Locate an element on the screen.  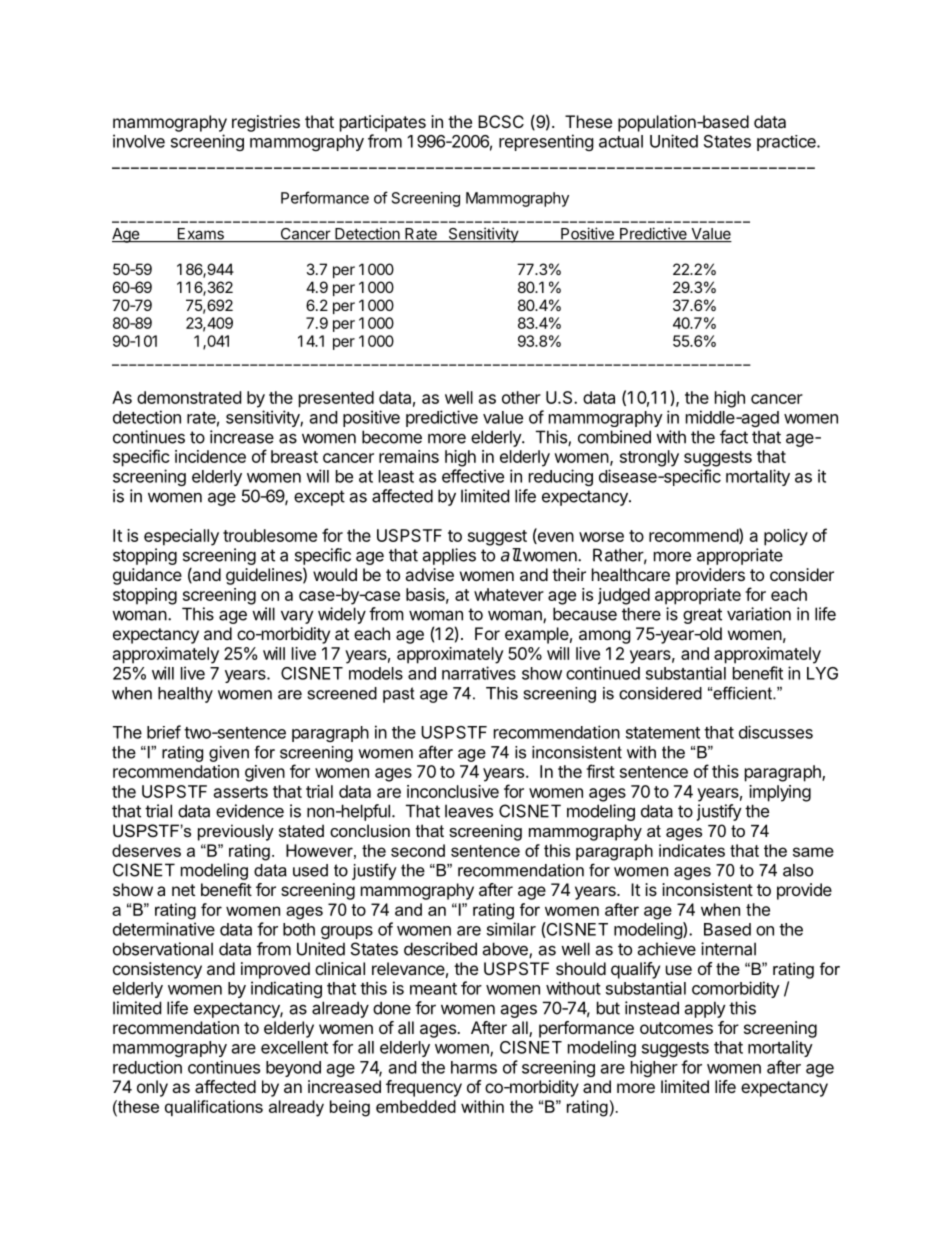
practice is located at coordinates (787, 143).
